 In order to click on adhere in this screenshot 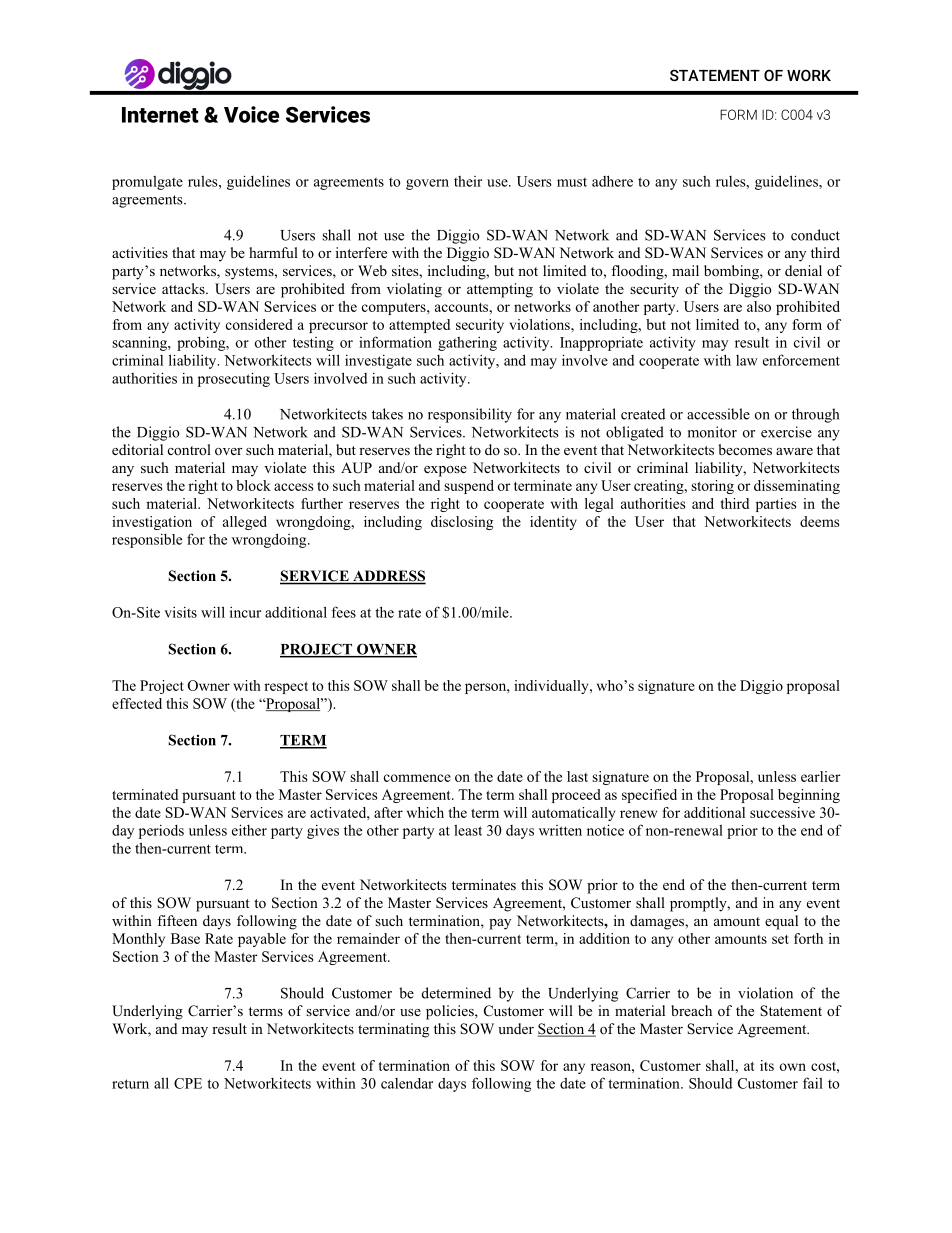, I will do `click(612, 181)`.
